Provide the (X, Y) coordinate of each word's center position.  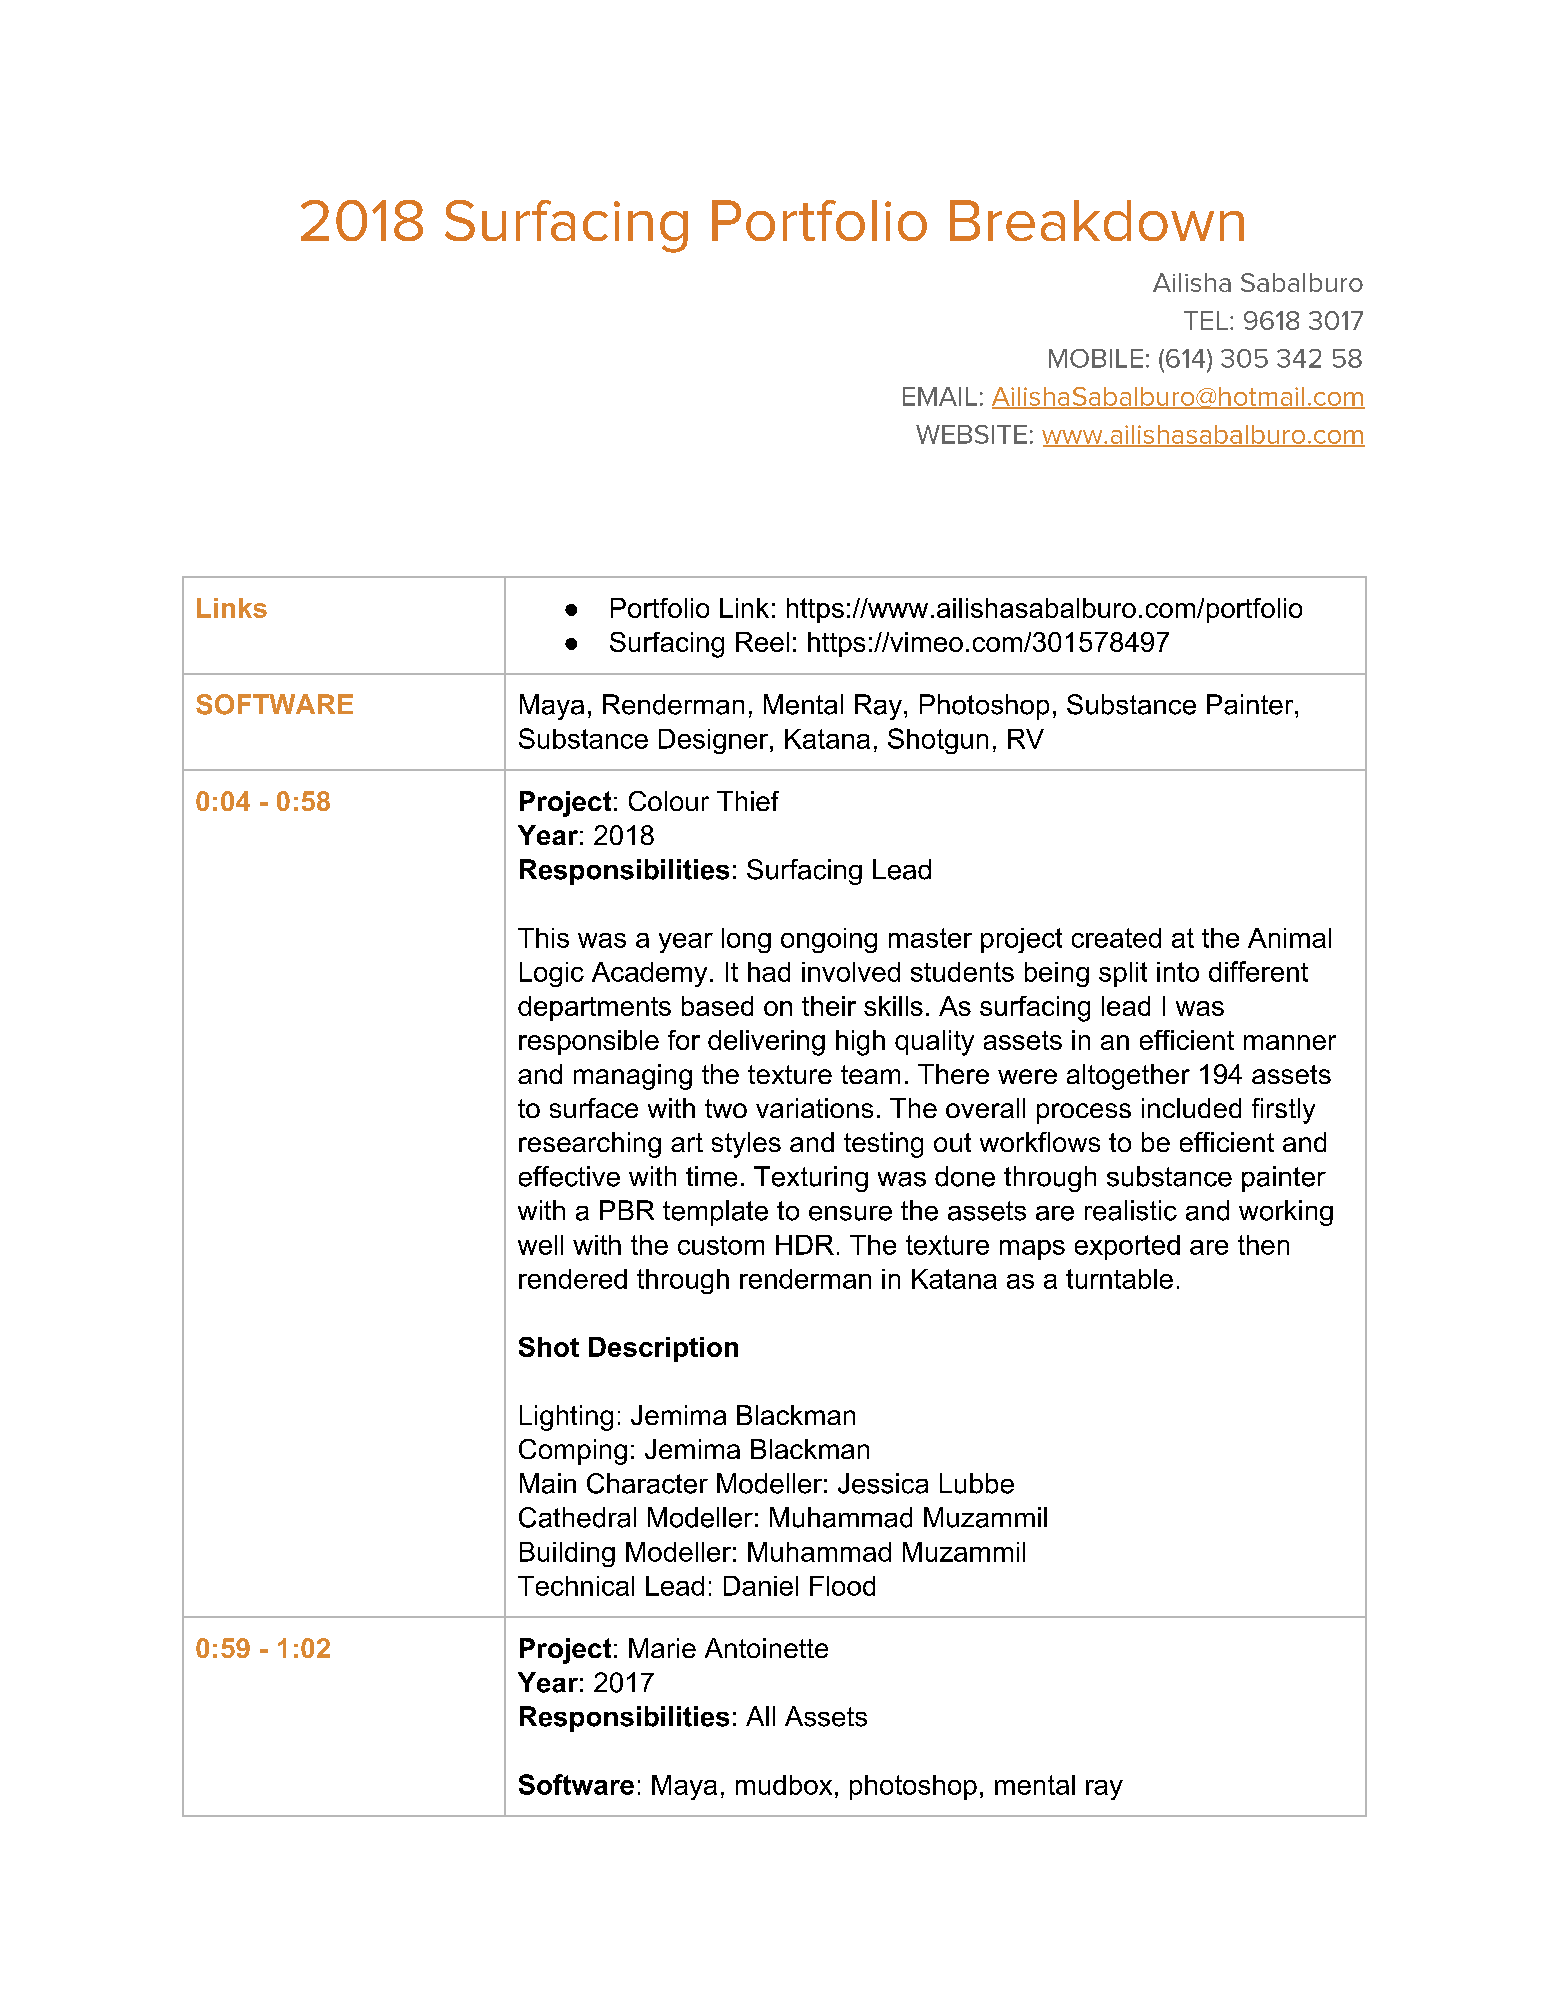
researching (590, 1145)
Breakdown (1097, 220)
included (1191, 1108)
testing (883, 1145)
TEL (1206, 320)
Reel (762, 642)
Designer (715, 741)
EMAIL (940, 396)
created (1116, 938)
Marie (662, 1648)
